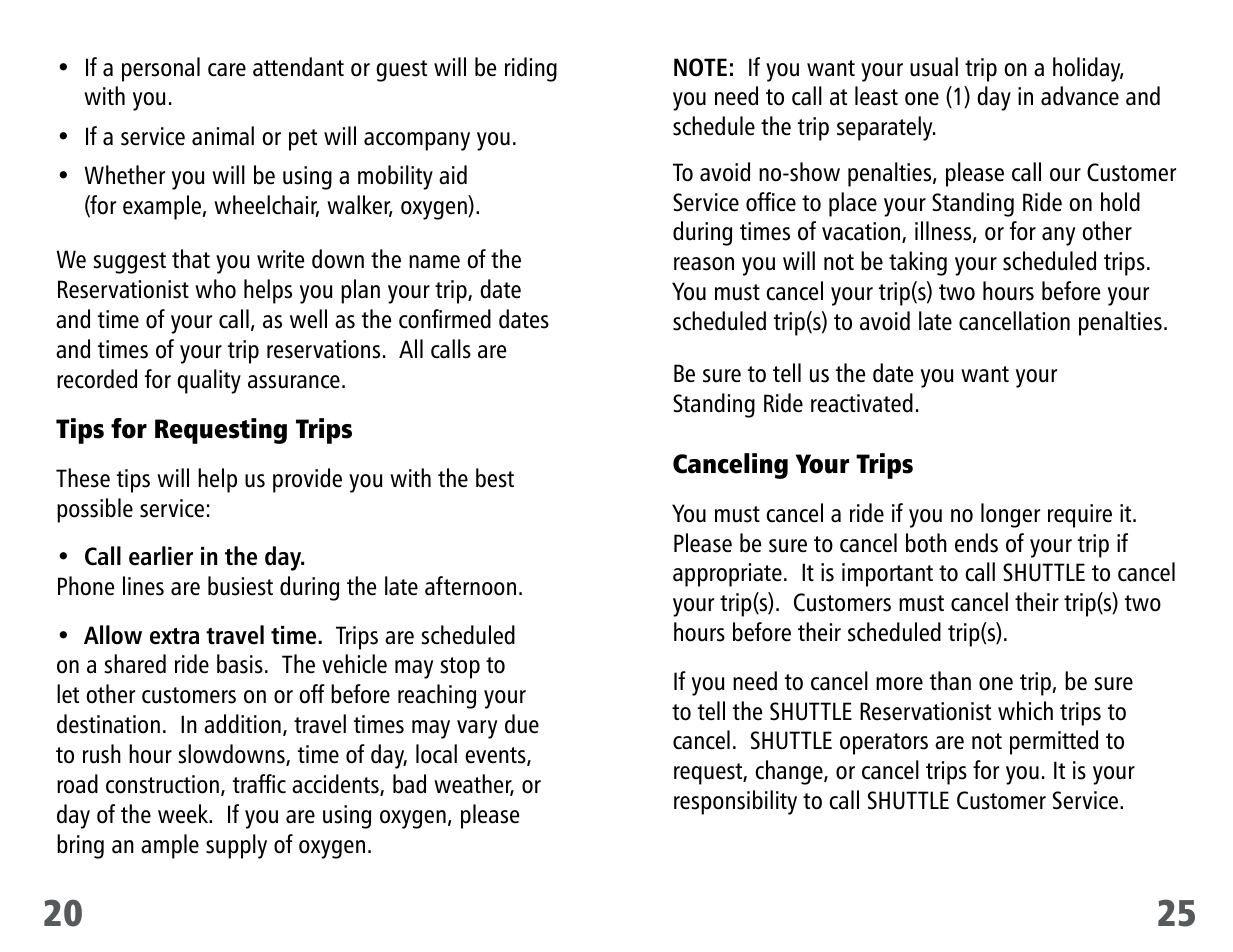 This document has width=1233, height=952. What do you see at coordinates (918, 263) in the document?
I see `taking` at bounding box center [918, 263].
